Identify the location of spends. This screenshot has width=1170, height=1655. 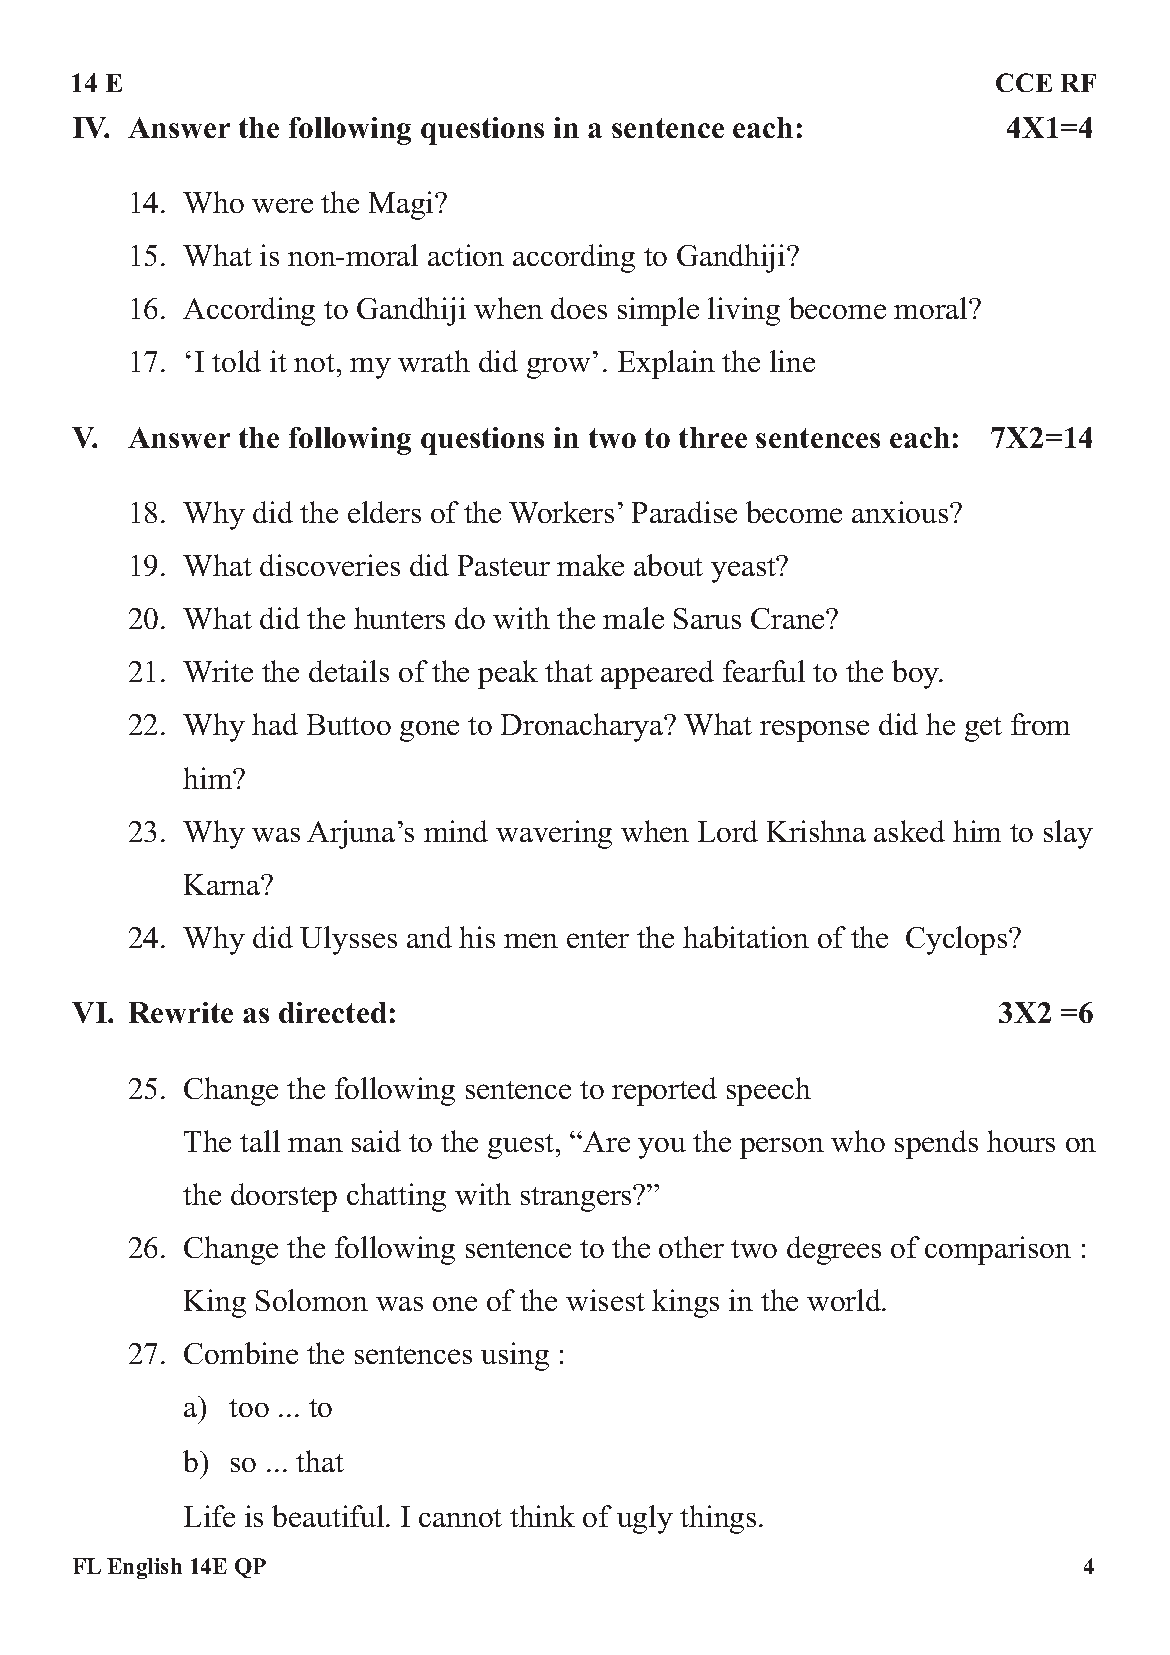
(936, 1144).
